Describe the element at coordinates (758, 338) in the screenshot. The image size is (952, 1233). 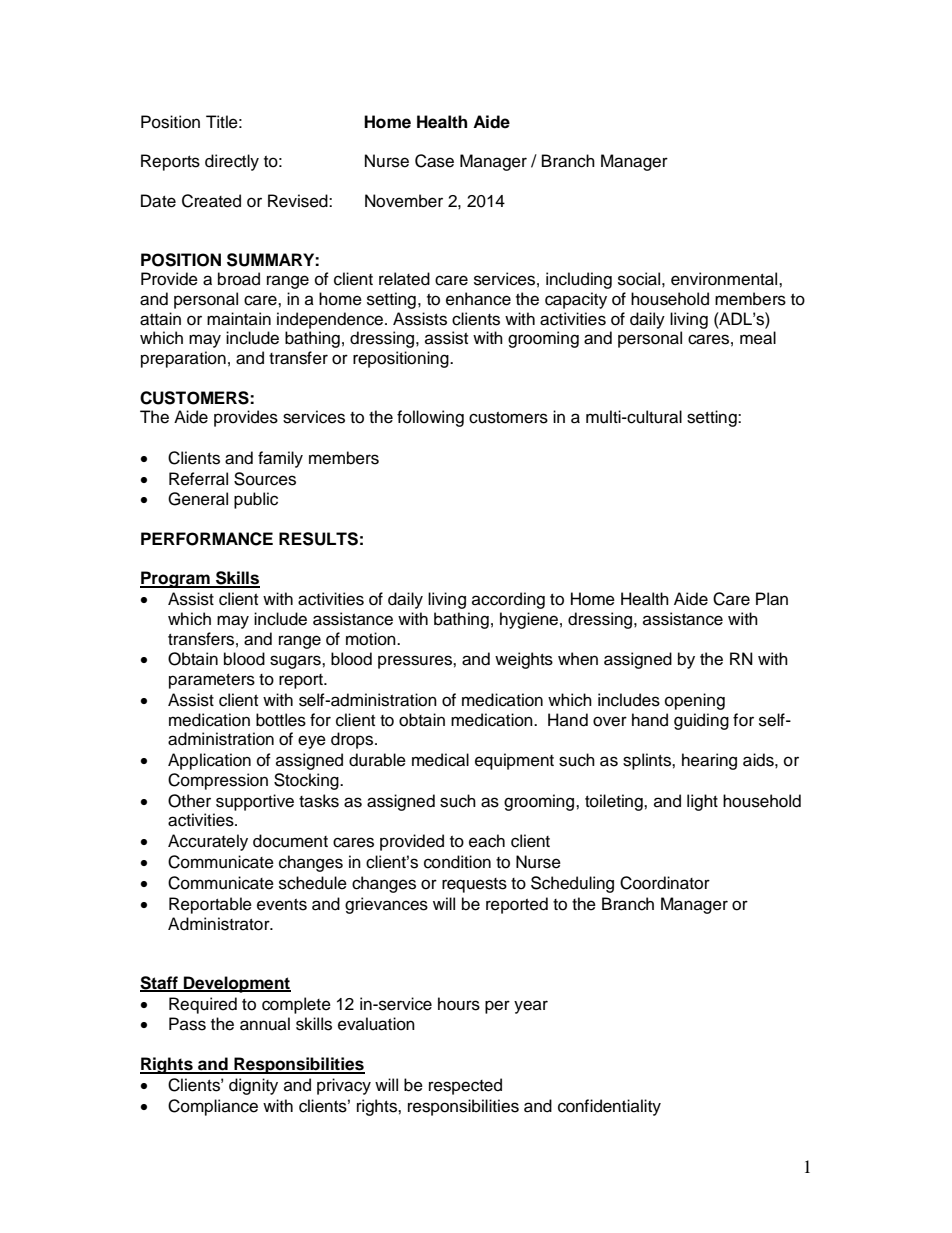
I see `meal` at that location.
